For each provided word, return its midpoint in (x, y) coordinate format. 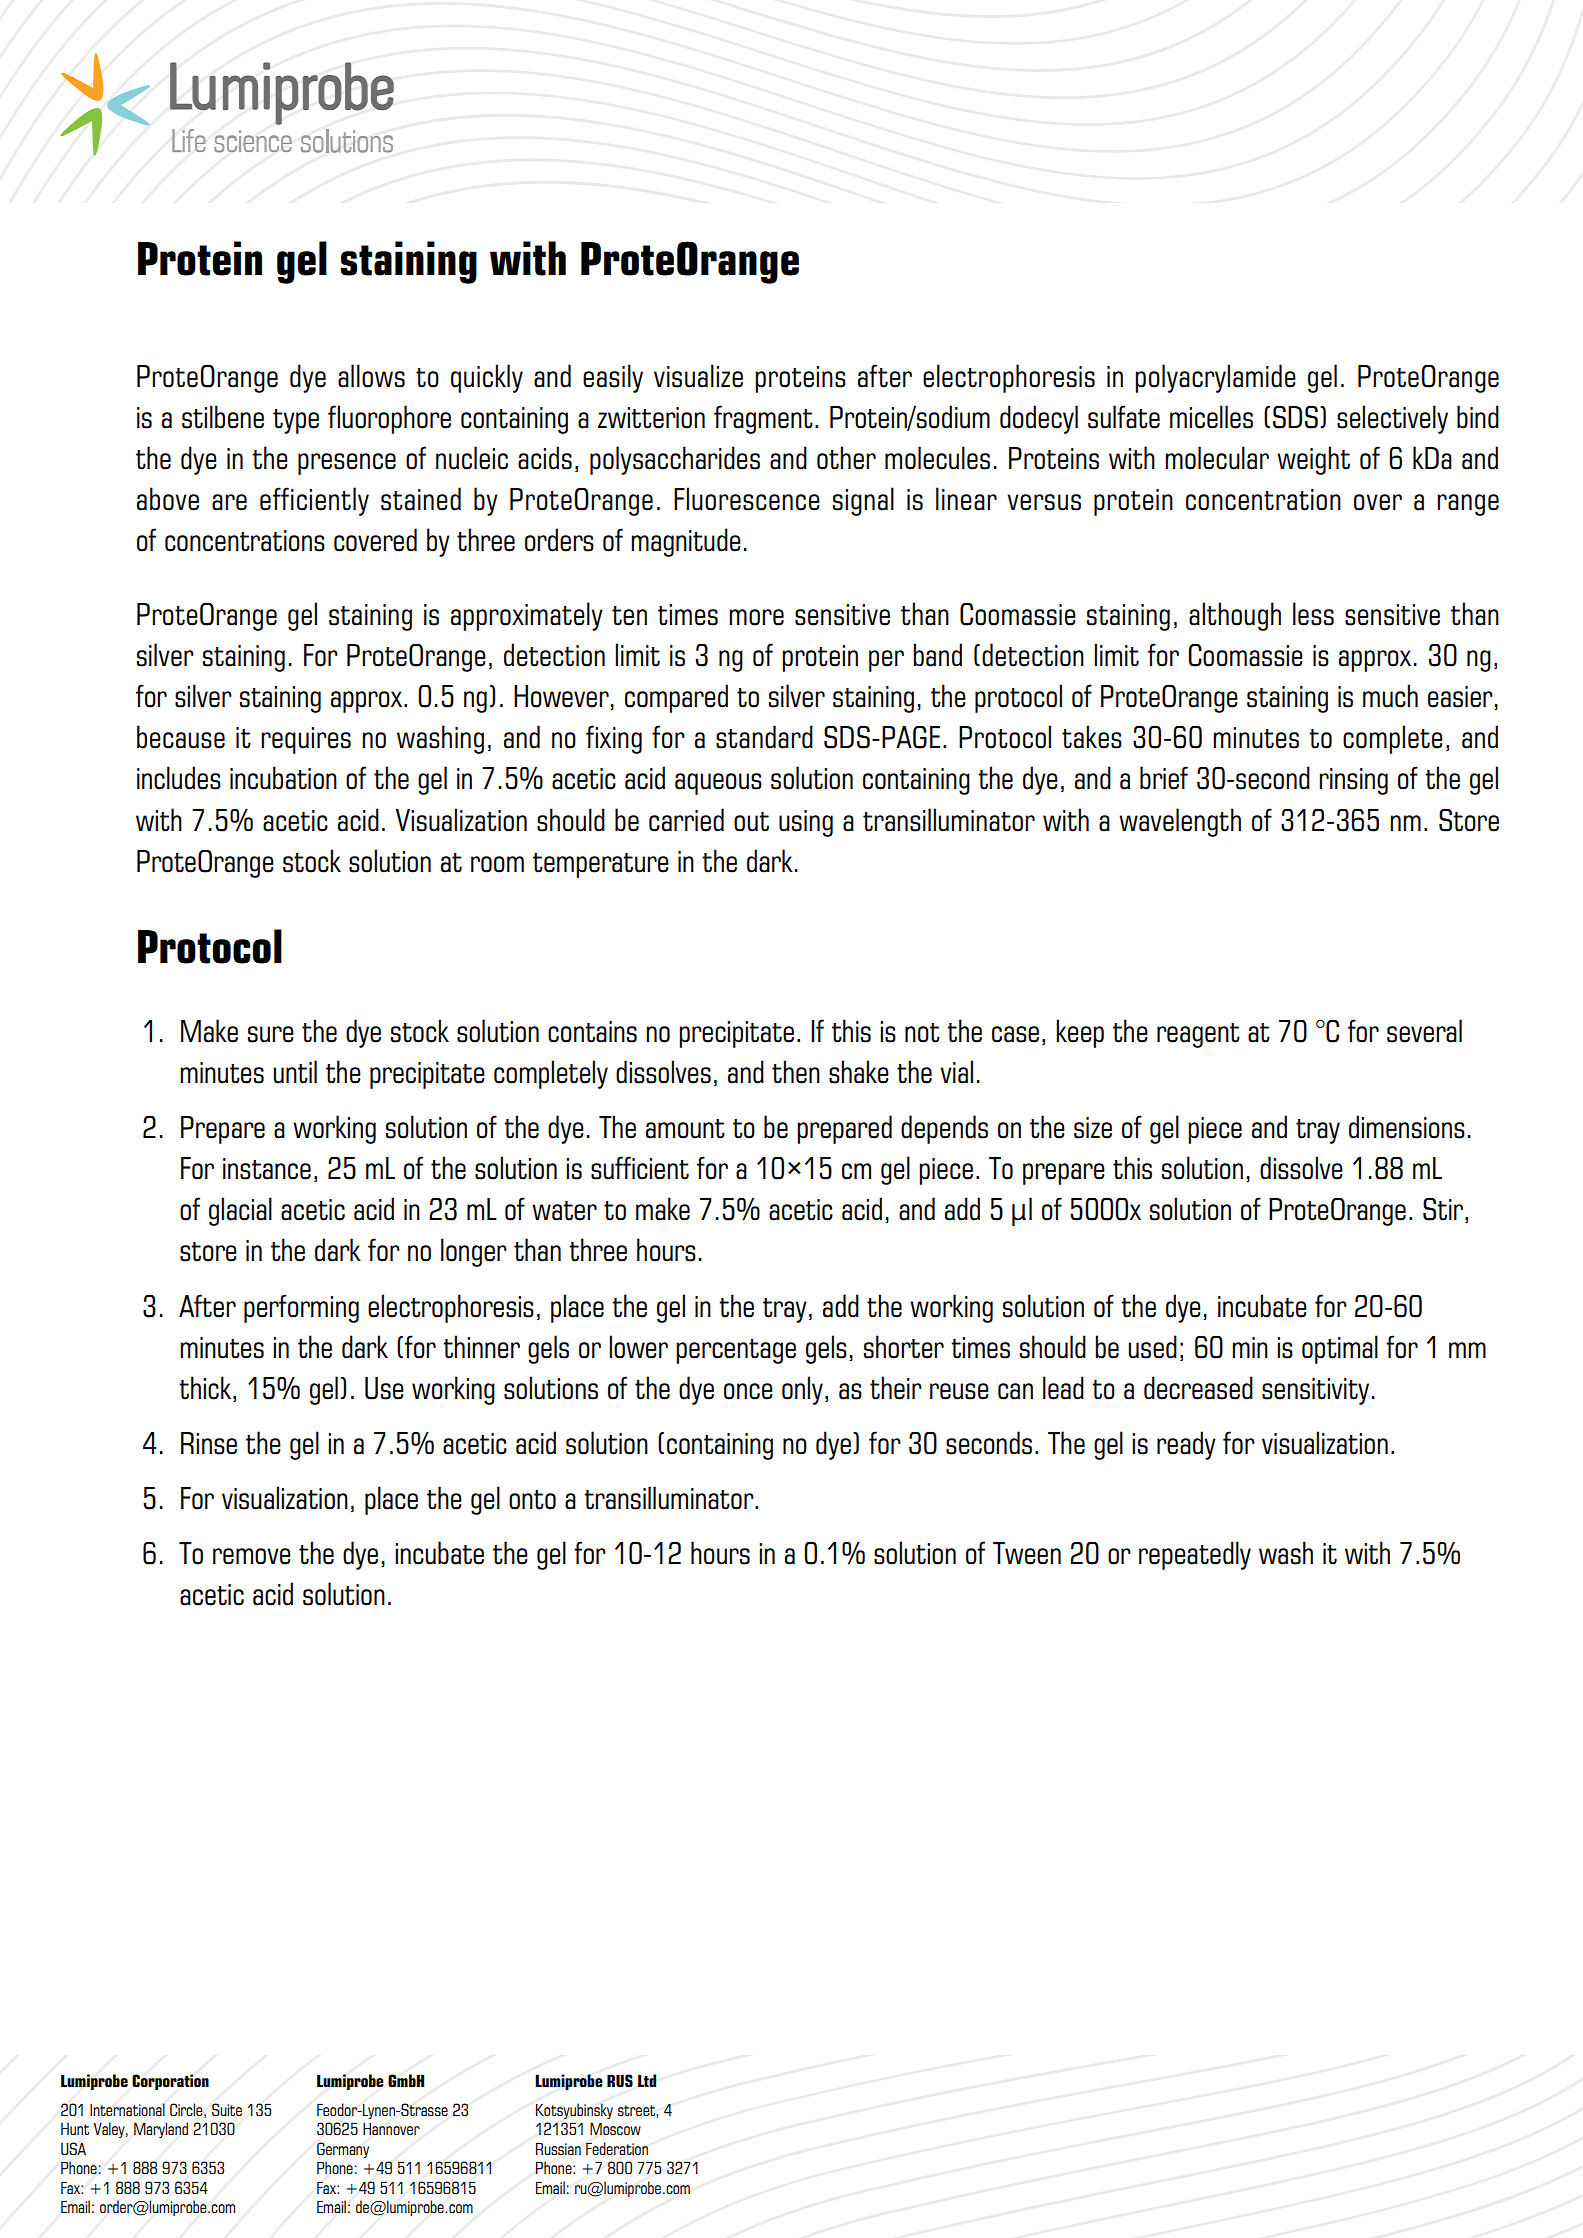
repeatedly (1195, 1555)
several (1424, 1031)
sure (271, 1034)
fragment (763, 419)
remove (252, 1556)
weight (1313, 460)
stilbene (223, 417)
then (796, 1072)
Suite (227, 2109)
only (802, 1390)
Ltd (647, 2080)
